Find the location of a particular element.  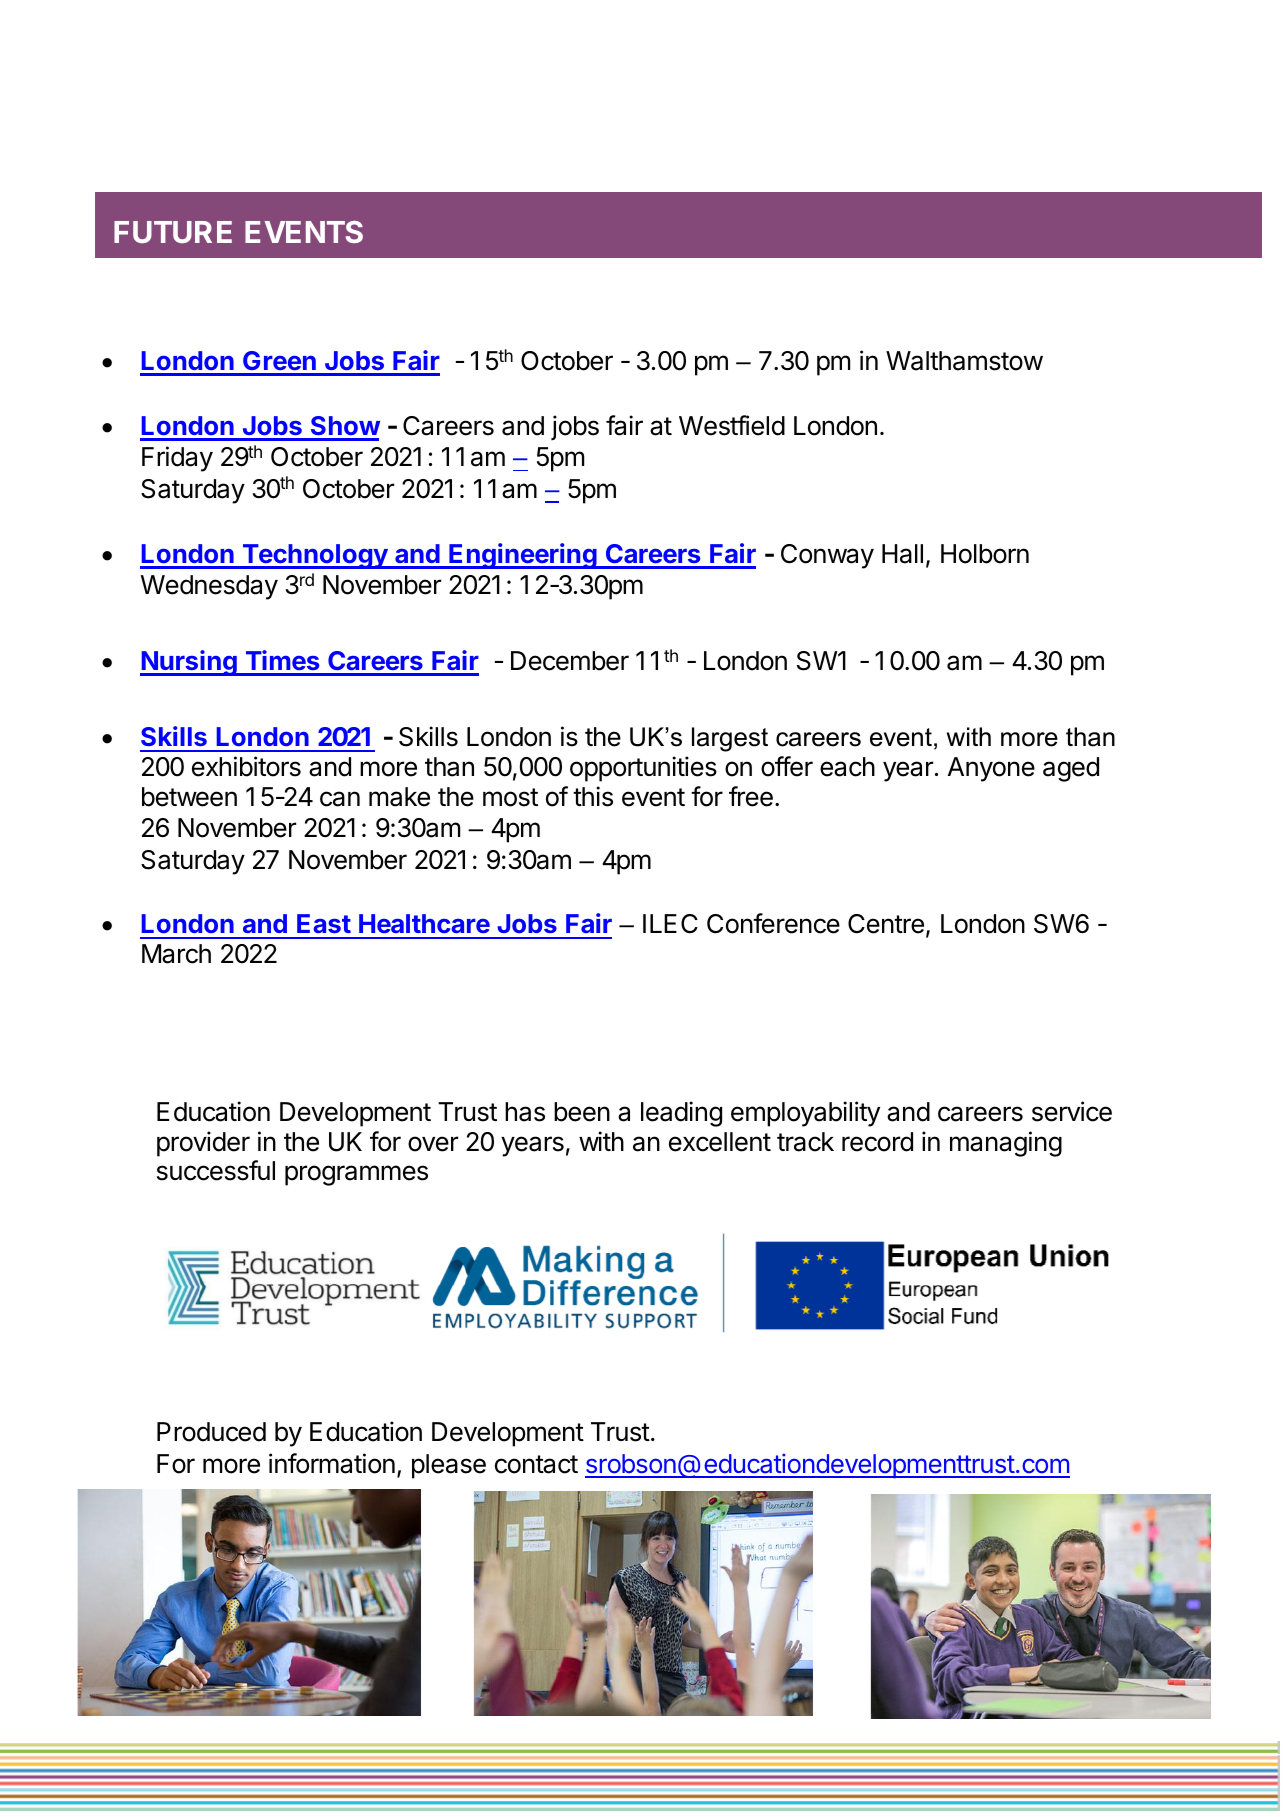

Hall is located at coordinates (902, 554).
